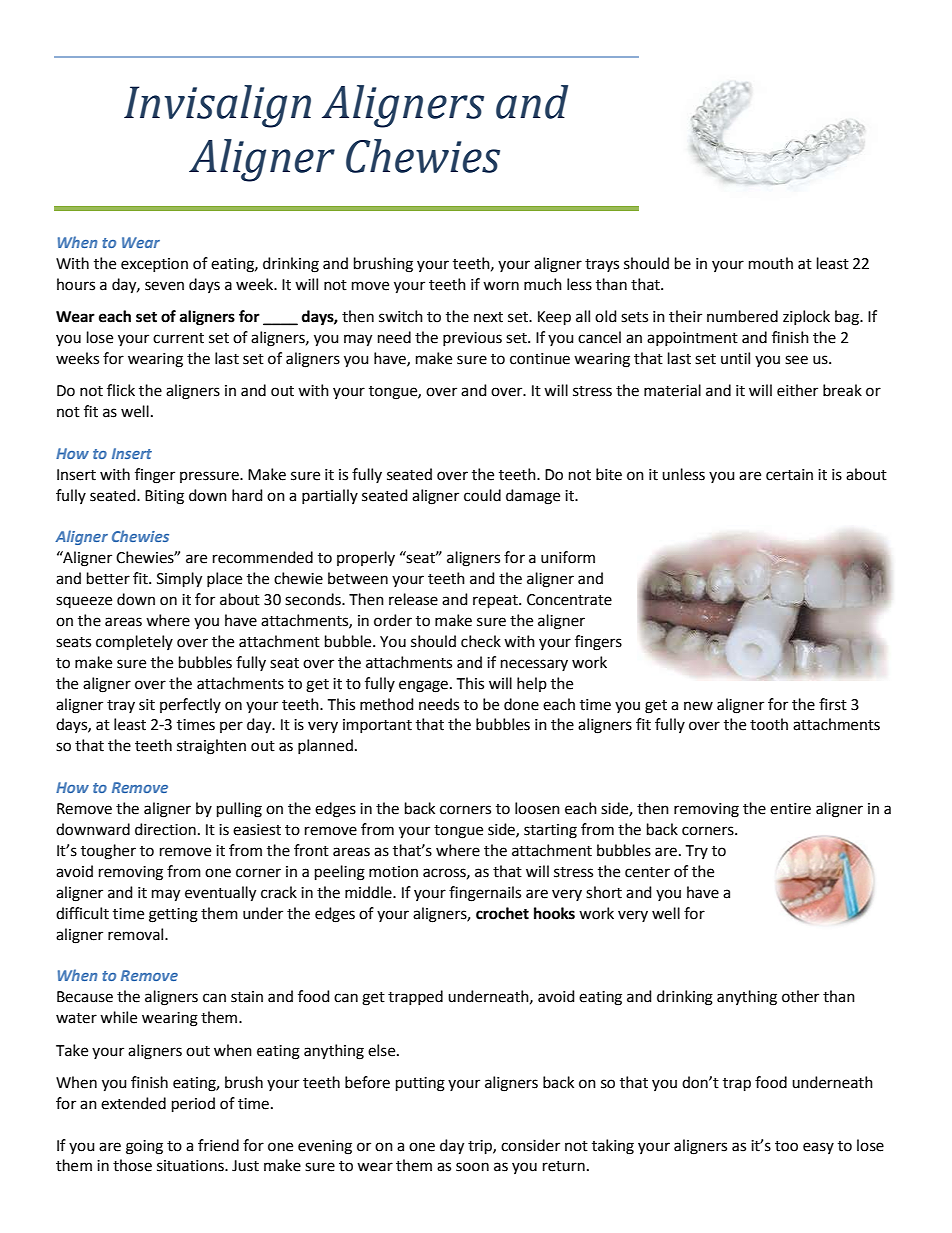 The image size is (952, 1233). I want to click on completely, so click(134, 642).
